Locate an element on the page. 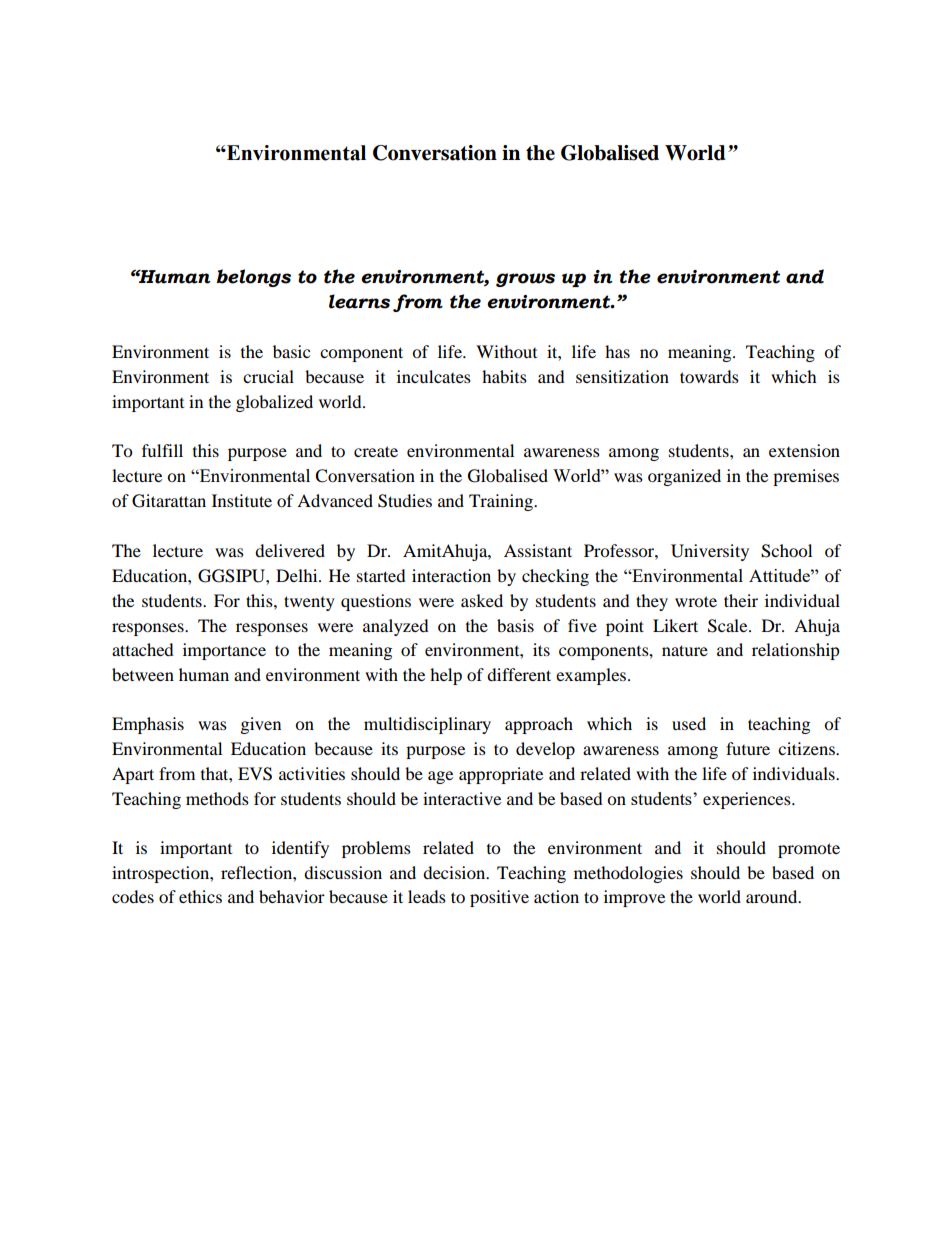  organized is located at coordinates (684, 477).
